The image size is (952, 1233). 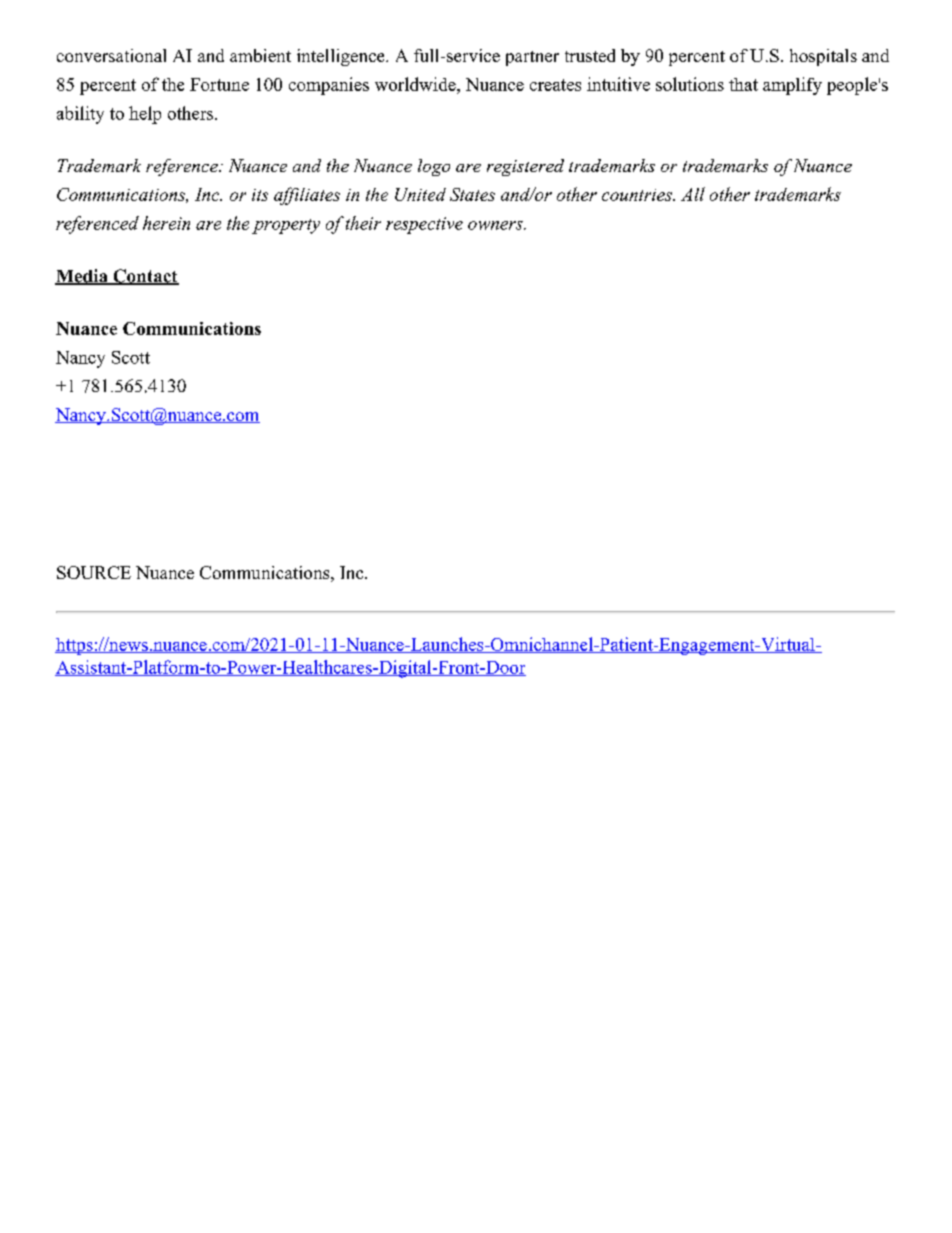 I want to click on Fortune, so click(x=219, y=84).
